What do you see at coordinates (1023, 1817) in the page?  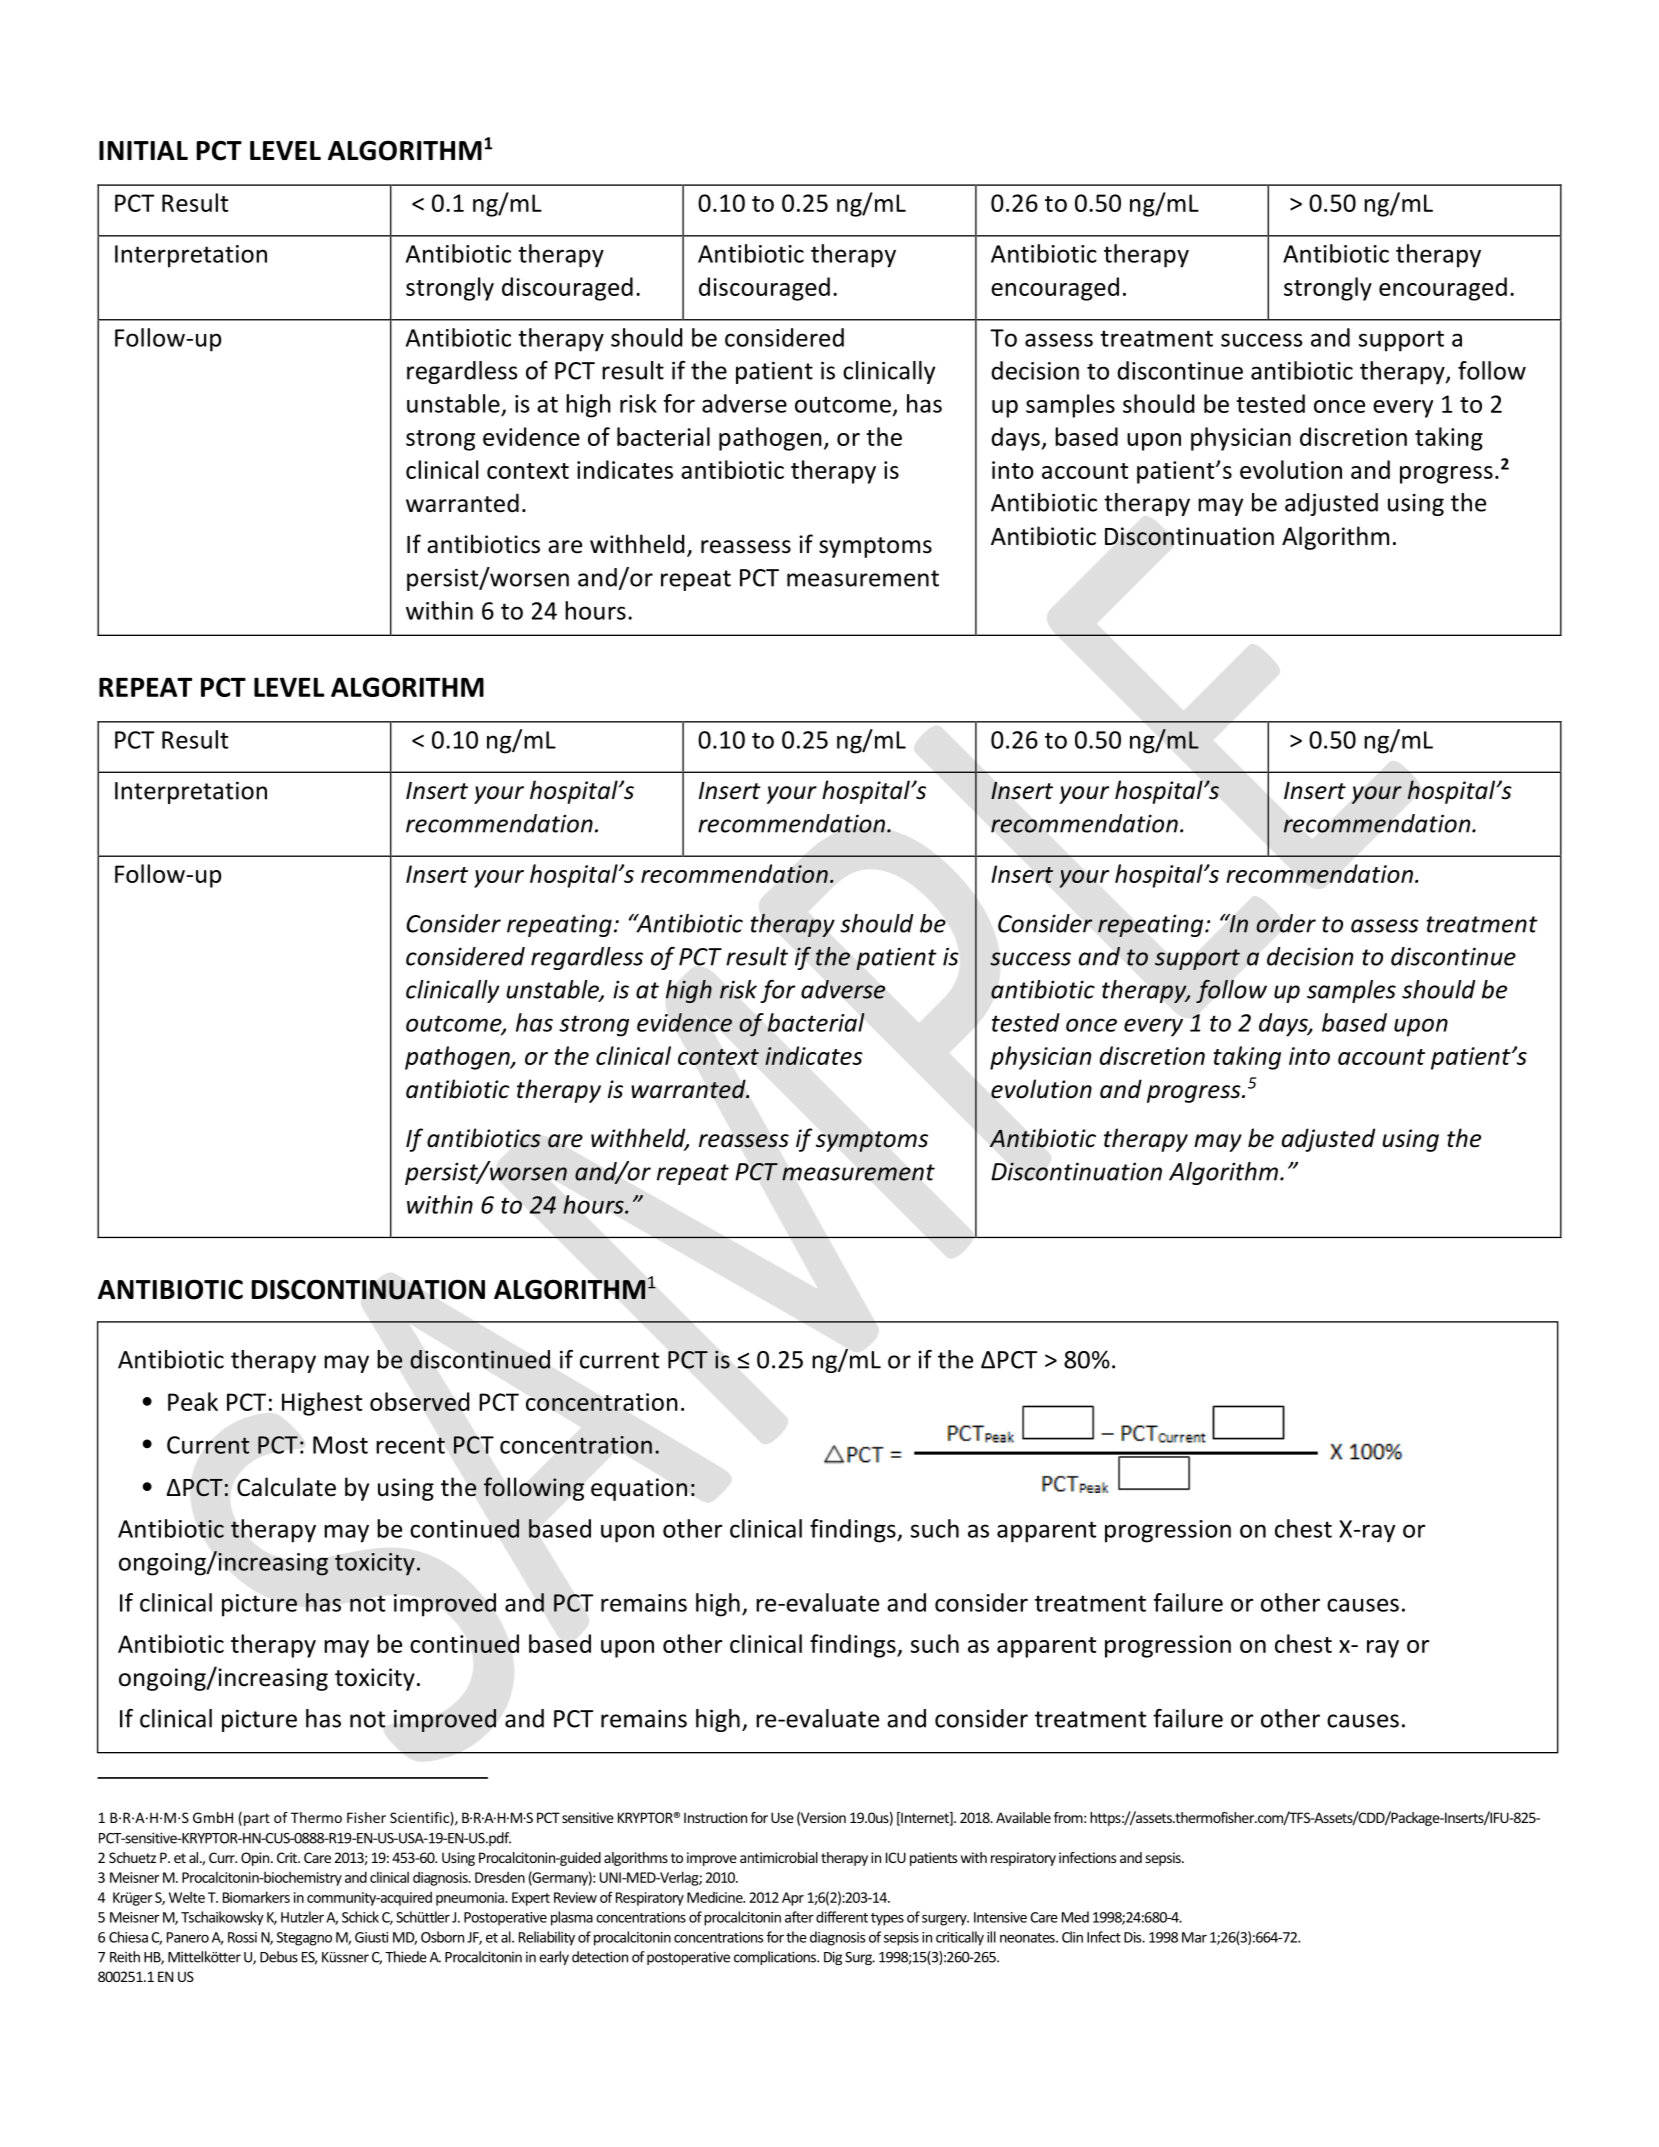 I see `Available` at bounding box center [1023, 1817].
